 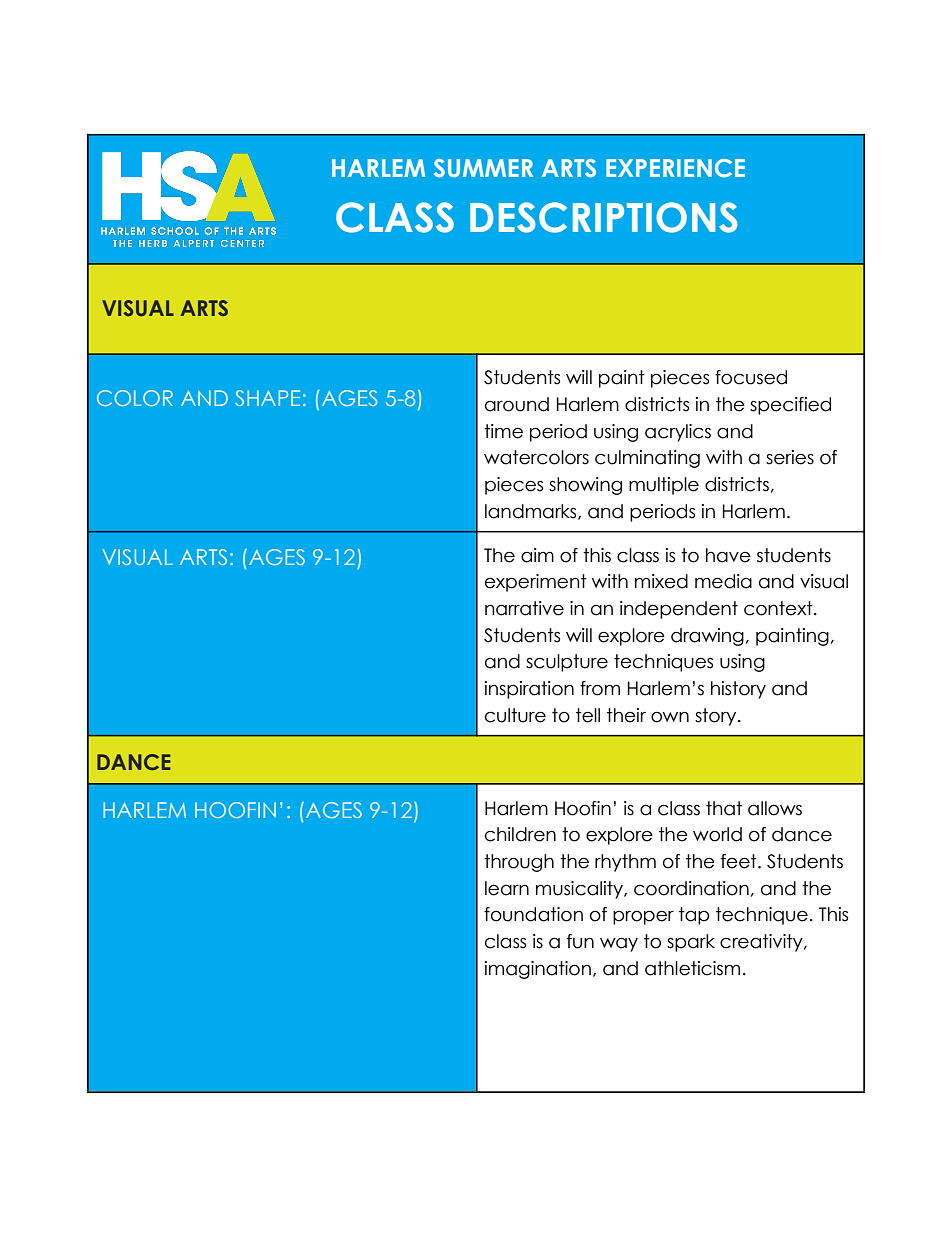 I want to click on narrative, so click(x=524, y=608).
